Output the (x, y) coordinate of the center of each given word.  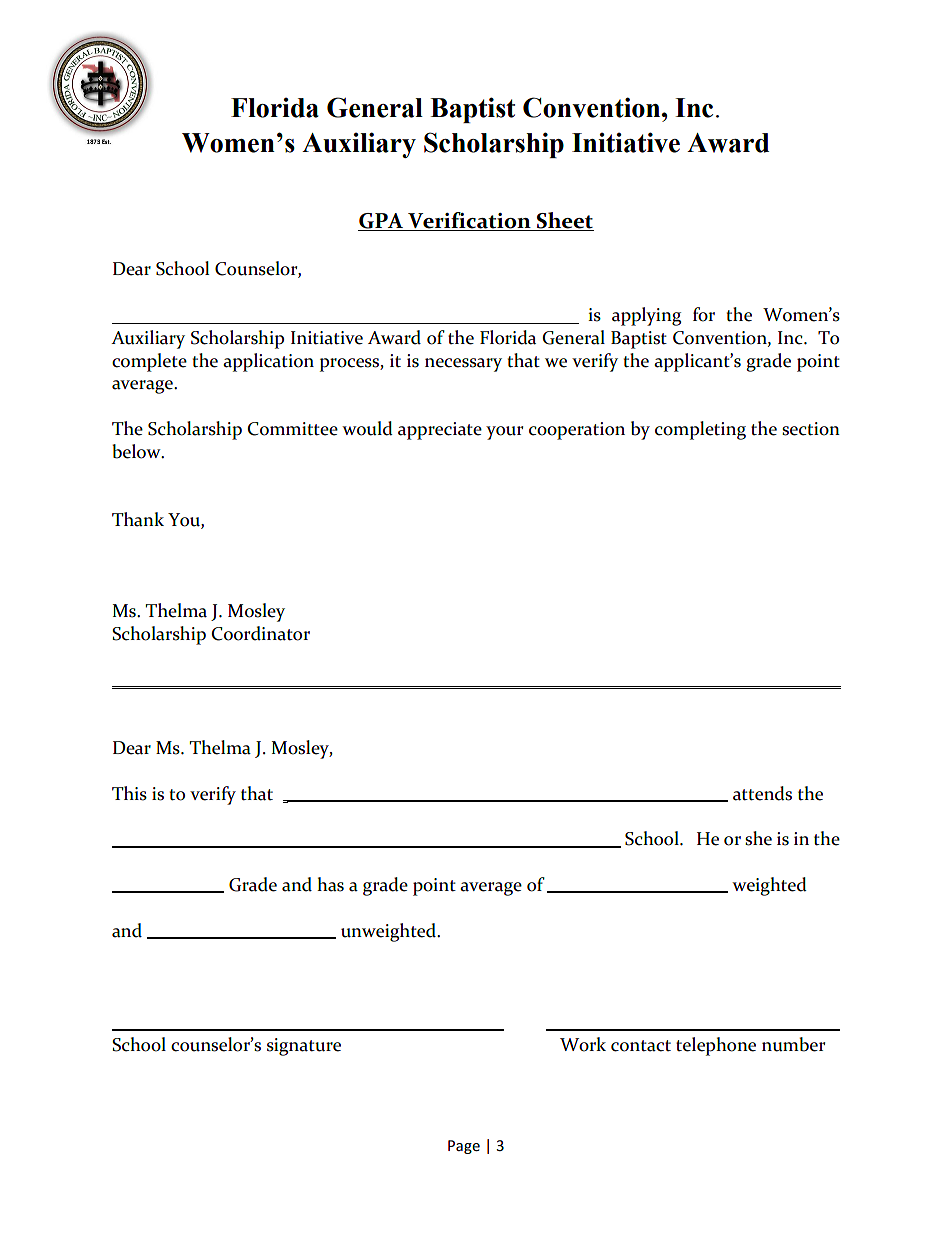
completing (700, 430)
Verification (469, 221)
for (704, 314)
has (330, 884)
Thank (138, 519)
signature (304, 1047)
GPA (382, 222)
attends (762, 793)
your (504, 433)
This (129, 793)
